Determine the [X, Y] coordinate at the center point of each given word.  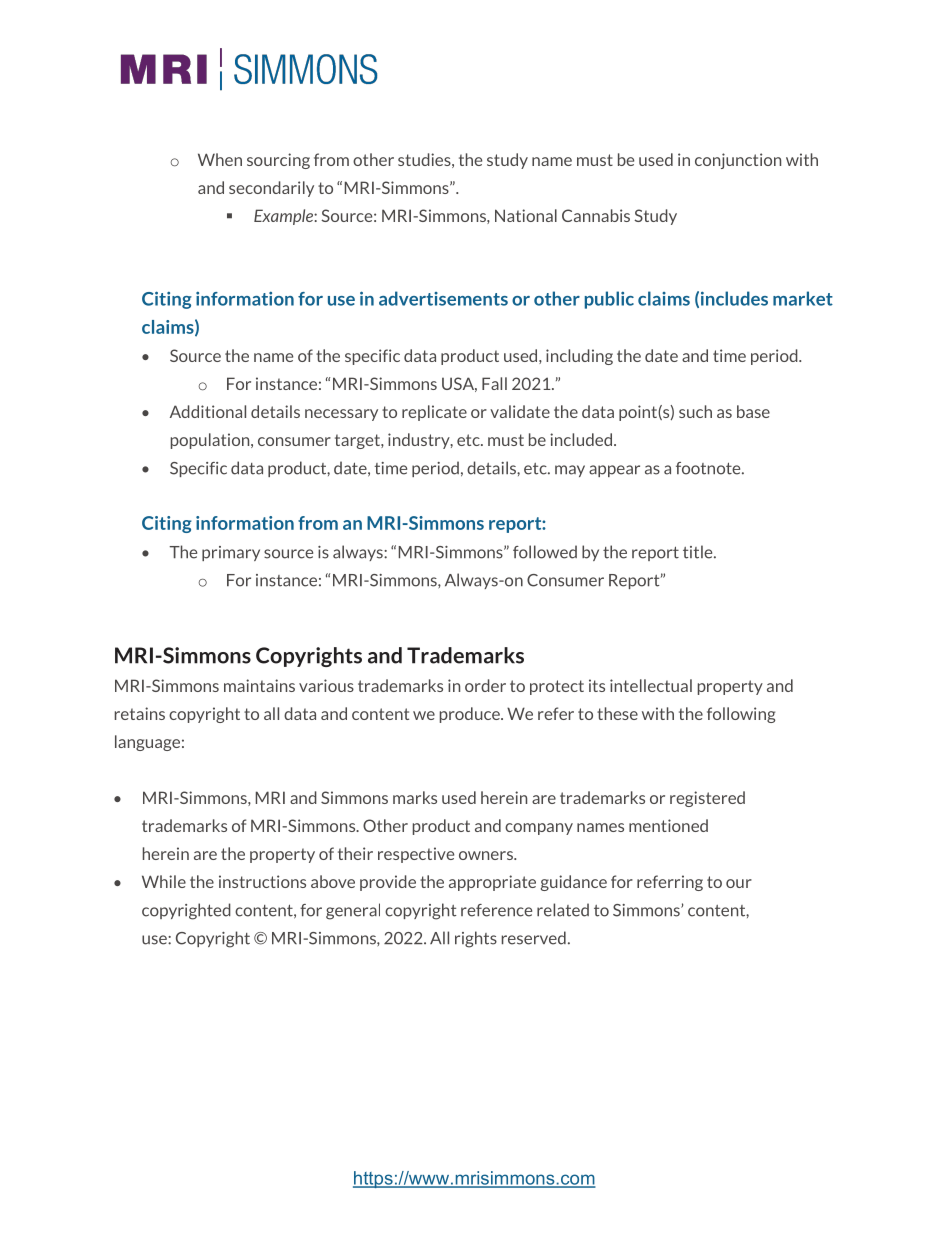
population [211, 441]
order [485, 685]
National [526, 215]
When [220, 159]
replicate [434, 413]
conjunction [738, 161]
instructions [262, 881]
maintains [259, 685]
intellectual [651, 685]
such [695, 411]
